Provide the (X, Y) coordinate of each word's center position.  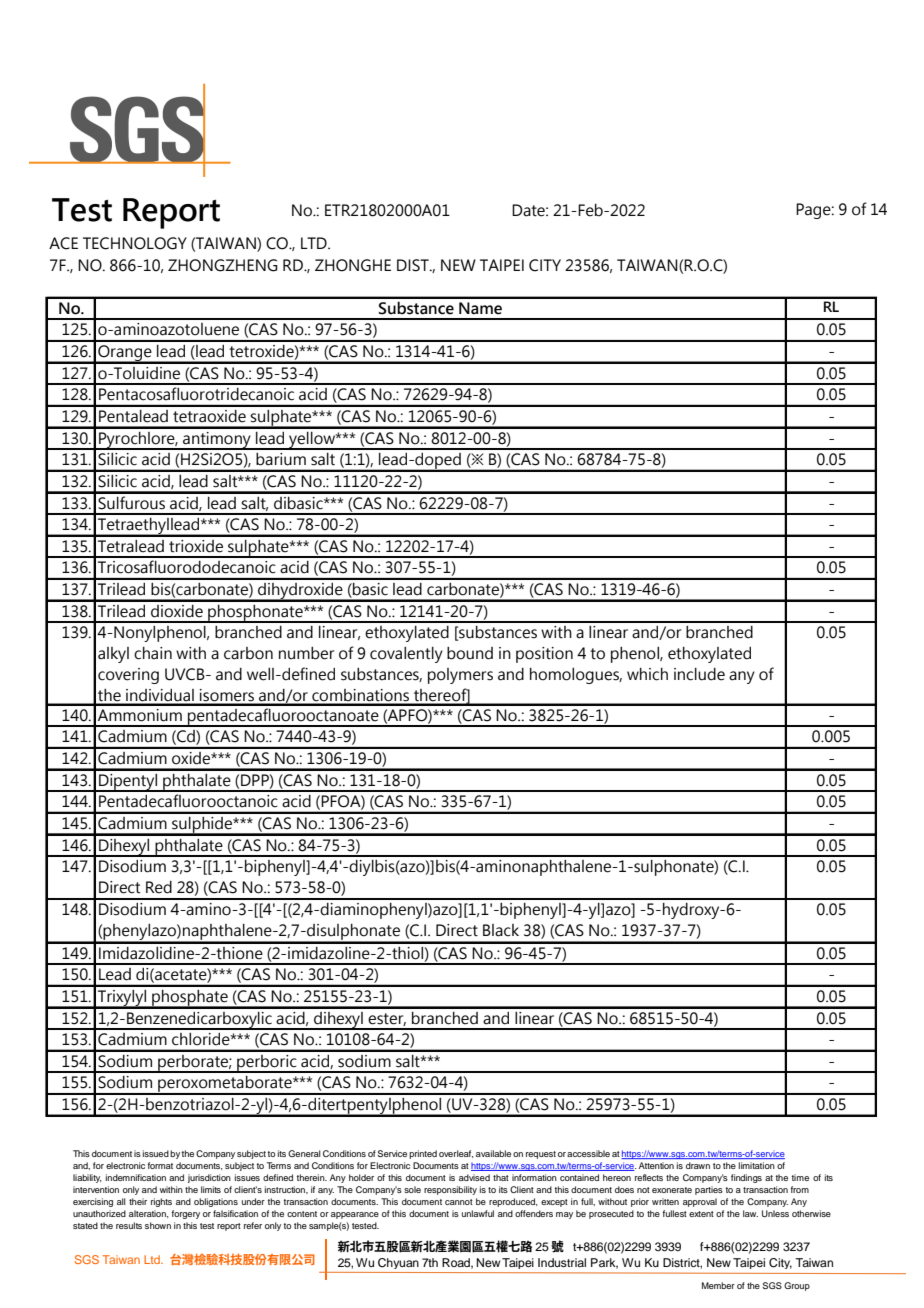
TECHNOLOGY (135, 243)
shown (158, 1225)
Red (159, 887)
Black (501, 930)
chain (153, 653)
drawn (698, 1165)
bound (470, 653)
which (647, 674)
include (699, 674)
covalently (406, 655)
